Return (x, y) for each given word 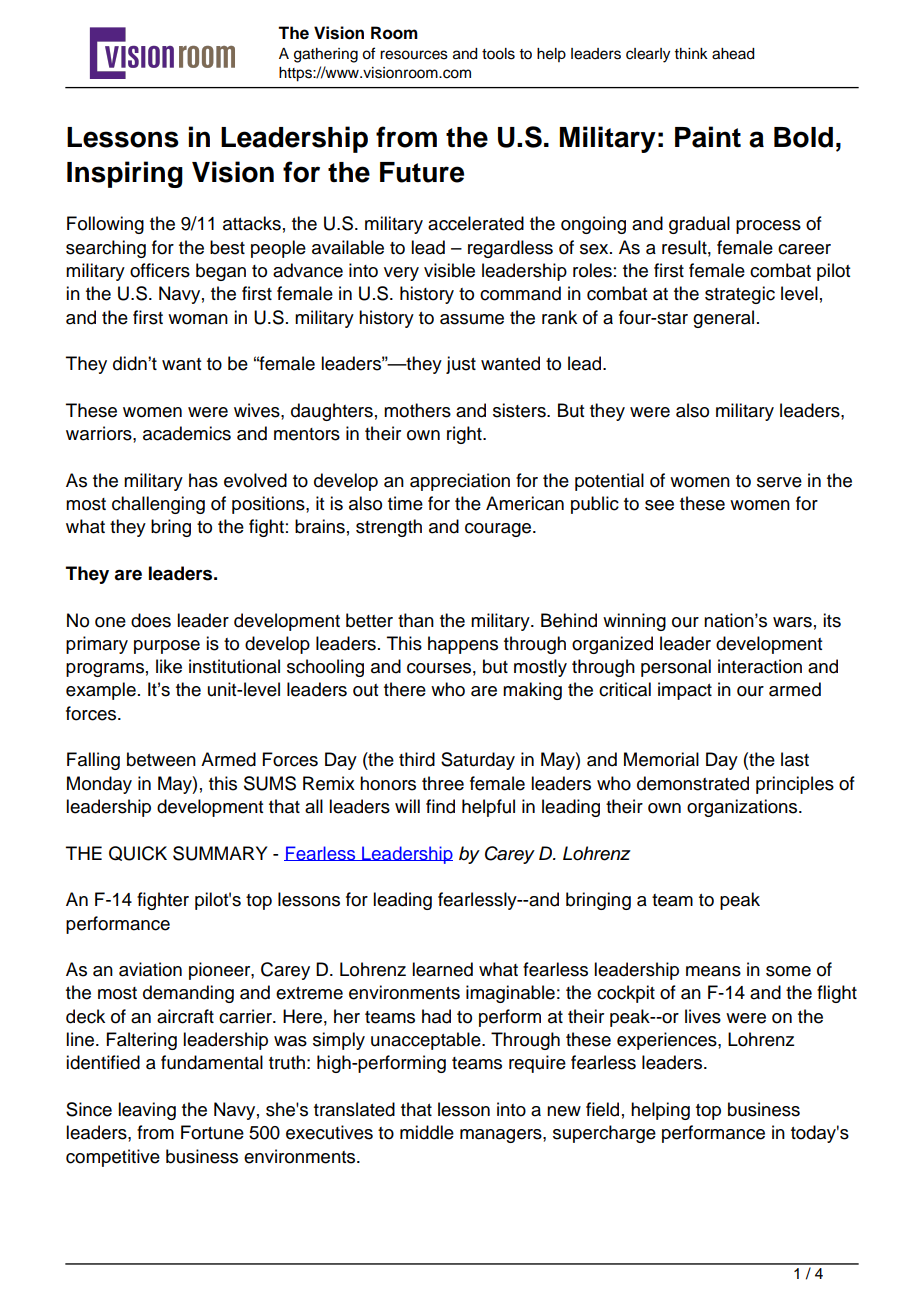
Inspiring (125, 174)
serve (779, 482)
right (465, 435)
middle (427, 1132)
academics (187, 433)
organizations (743, 808)
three (443, 783)
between (161, 759)
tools (498, 54)
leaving (147, 1111)
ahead (733, 54)
